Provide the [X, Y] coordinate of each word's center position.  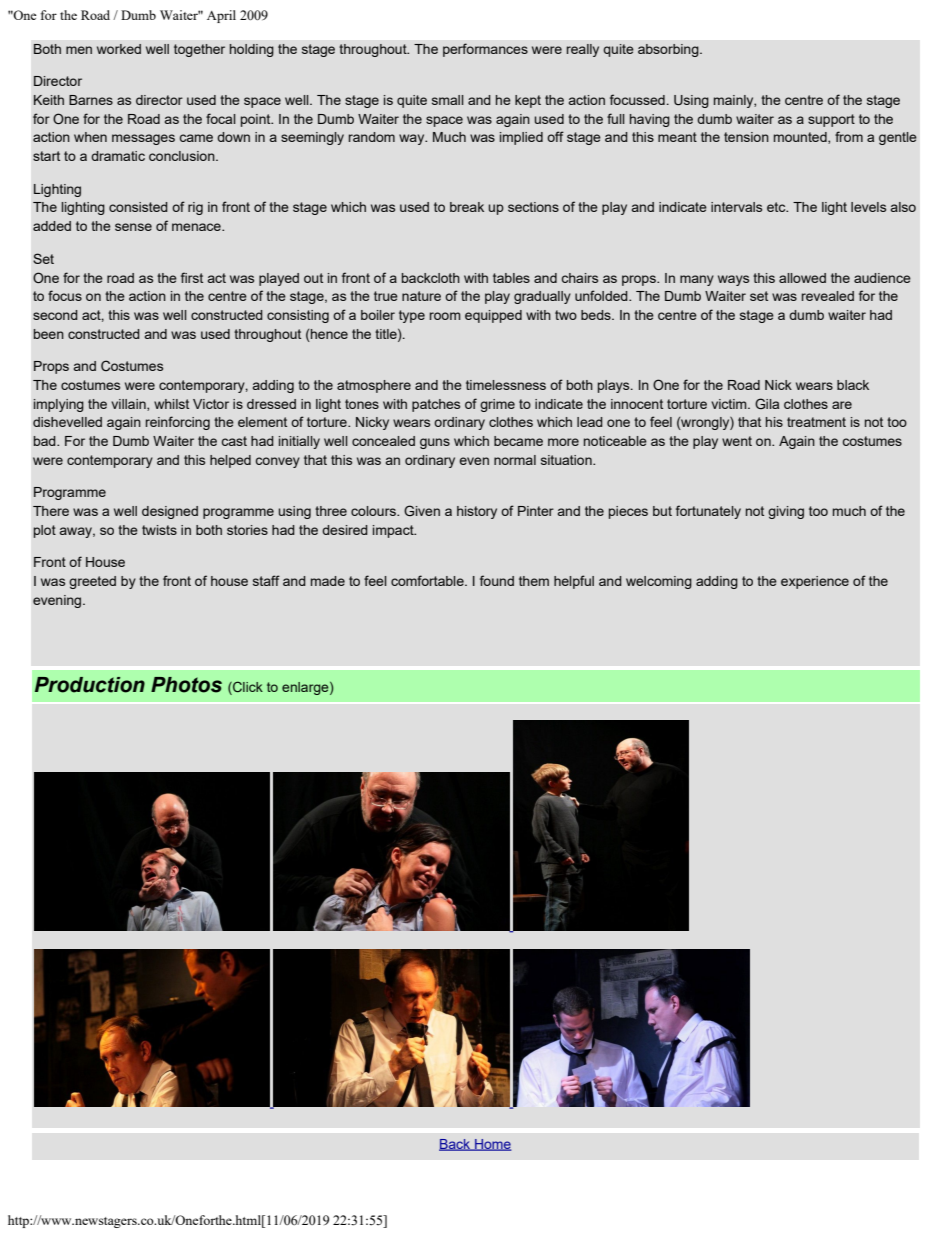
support [831, 120]
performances [485, 50]
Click [247, 688]
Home [492, 1145]
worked [119, 49]
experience [815, 582]
